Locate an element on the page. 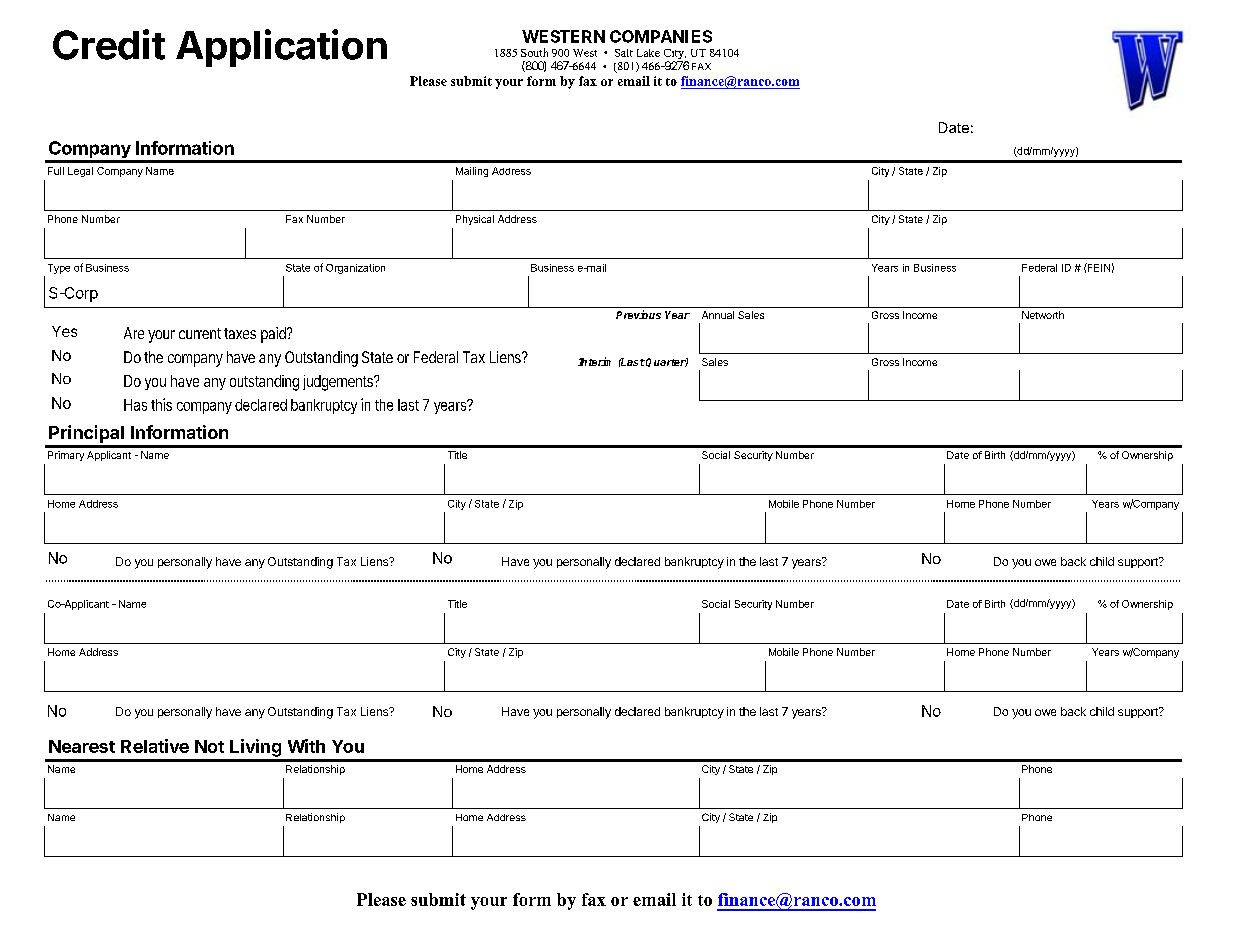 This document has width=1233, height=952. Physical is located at coordinates (475, 220).
